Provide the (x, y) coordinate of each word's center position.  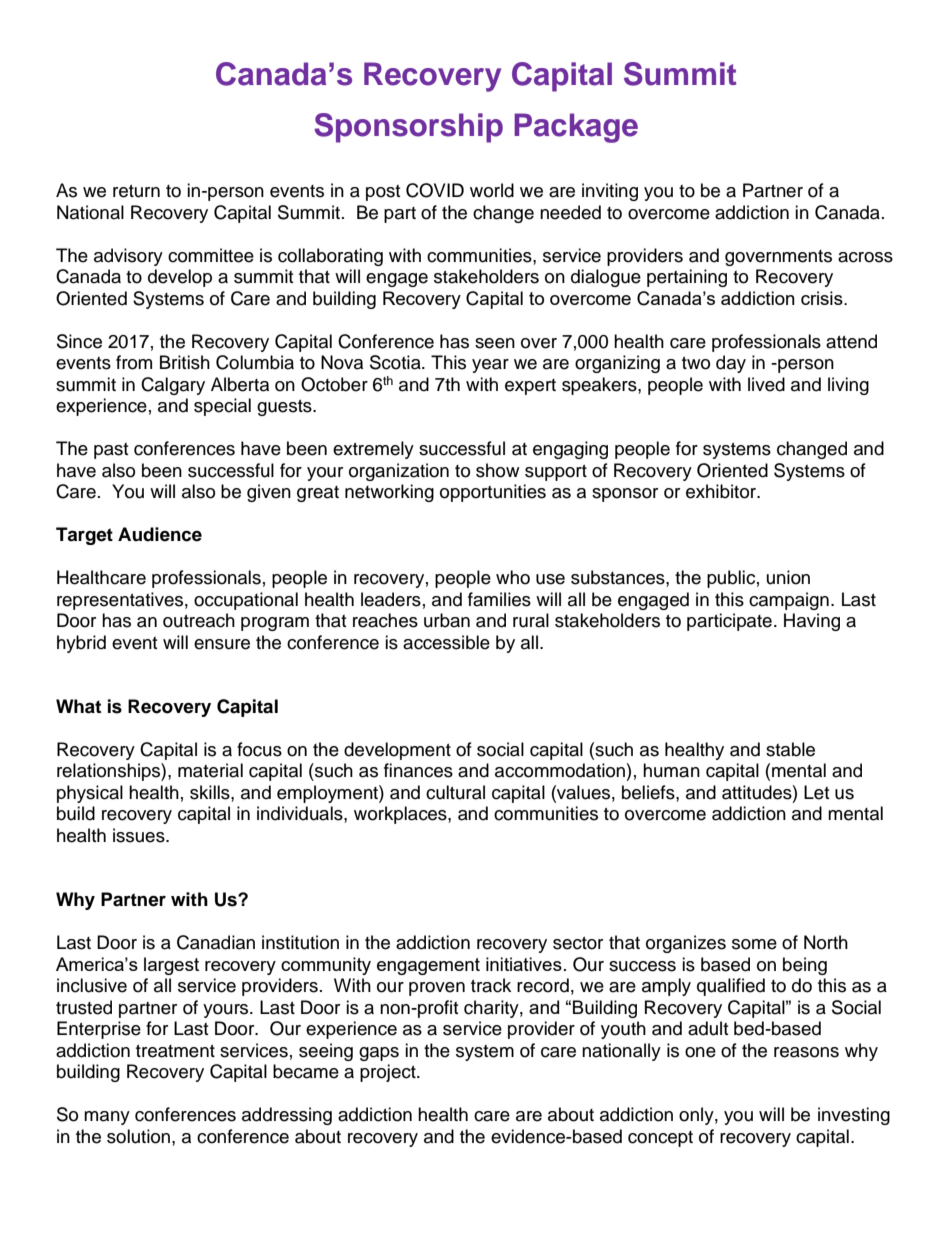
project (389, 1073)
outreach (199, 620)
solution (138, 1136)
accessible (446, 642)
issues (140, 835)
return (136, 191)
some (754, 944)
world (492, 190)
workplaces (401, 815)
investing (854, 1116)
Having (812, 622)
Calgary (173, 386)
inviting (610, 192)
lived (766, 384)
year (490, 366)
